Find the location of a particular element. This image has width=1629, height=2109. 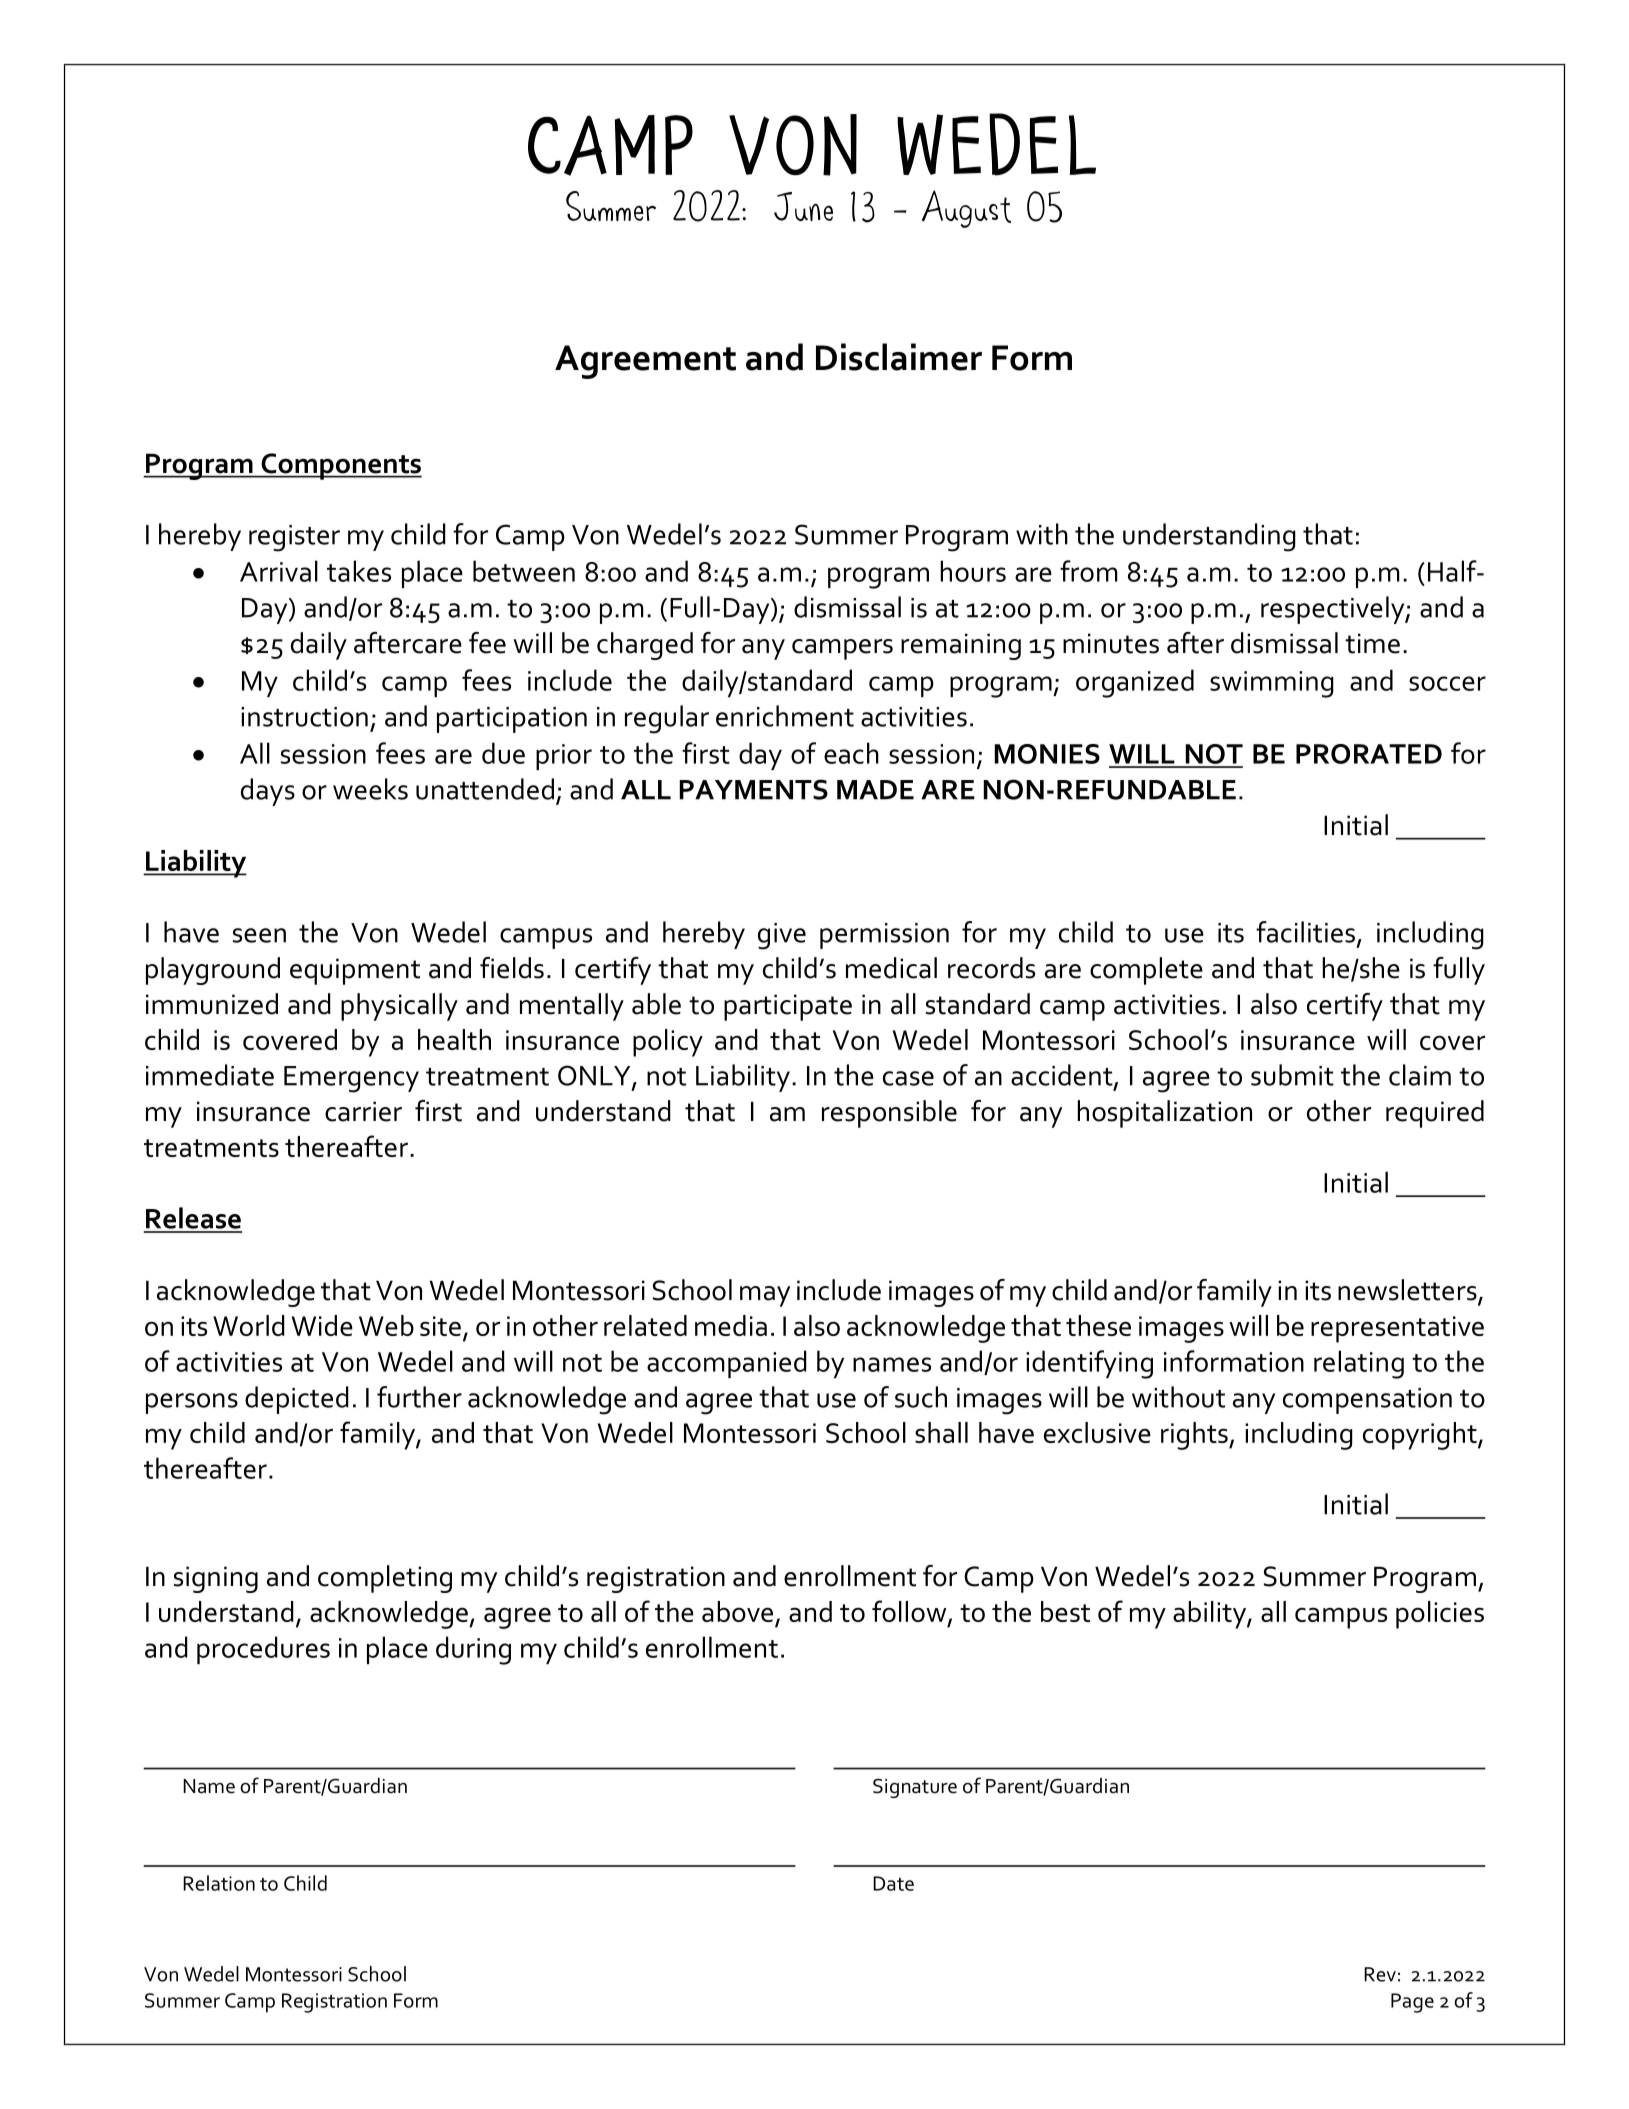

submit is located at coordinates (1292, 1075).
